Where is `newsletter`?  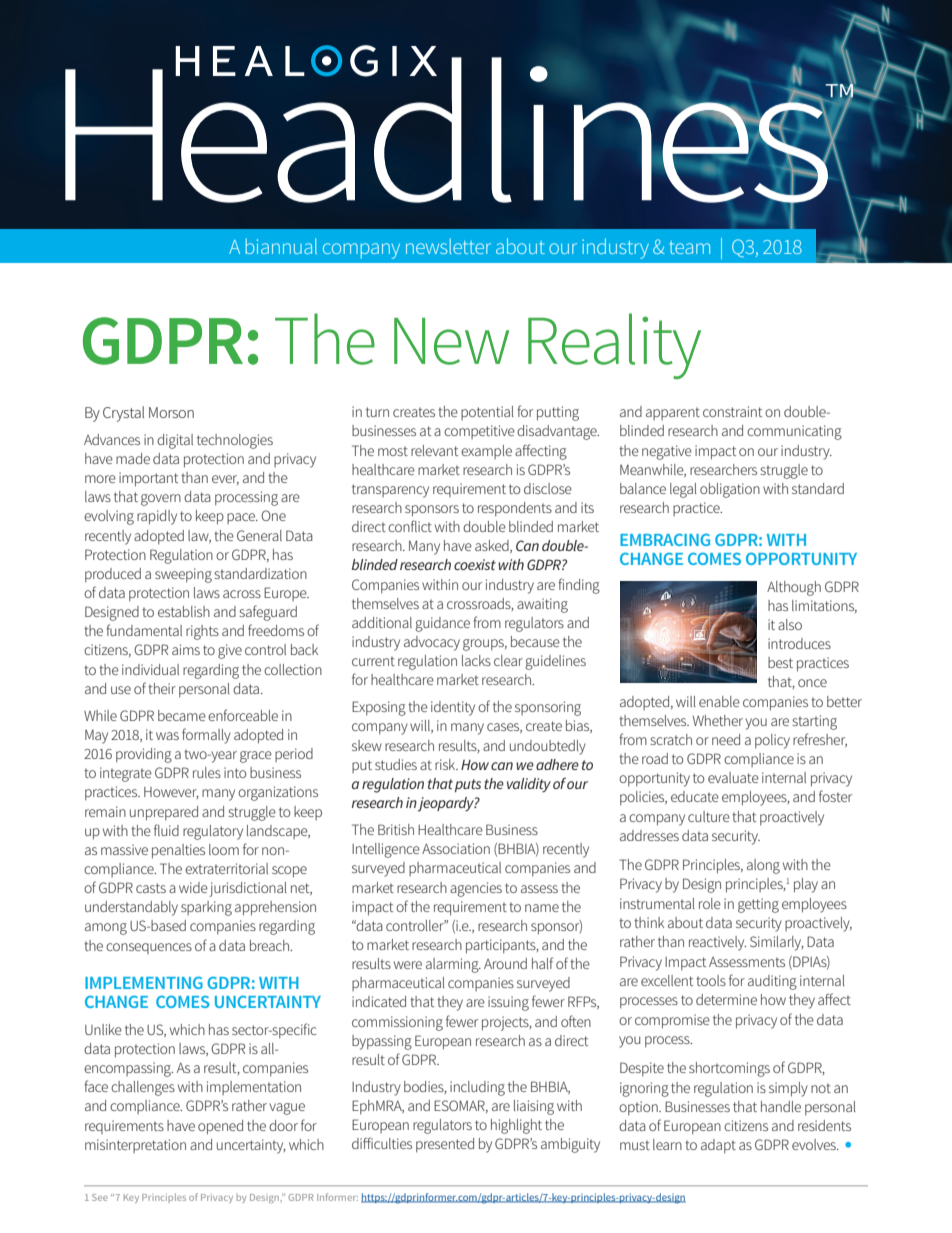 newsletter is located at coordinates (448, 246).
